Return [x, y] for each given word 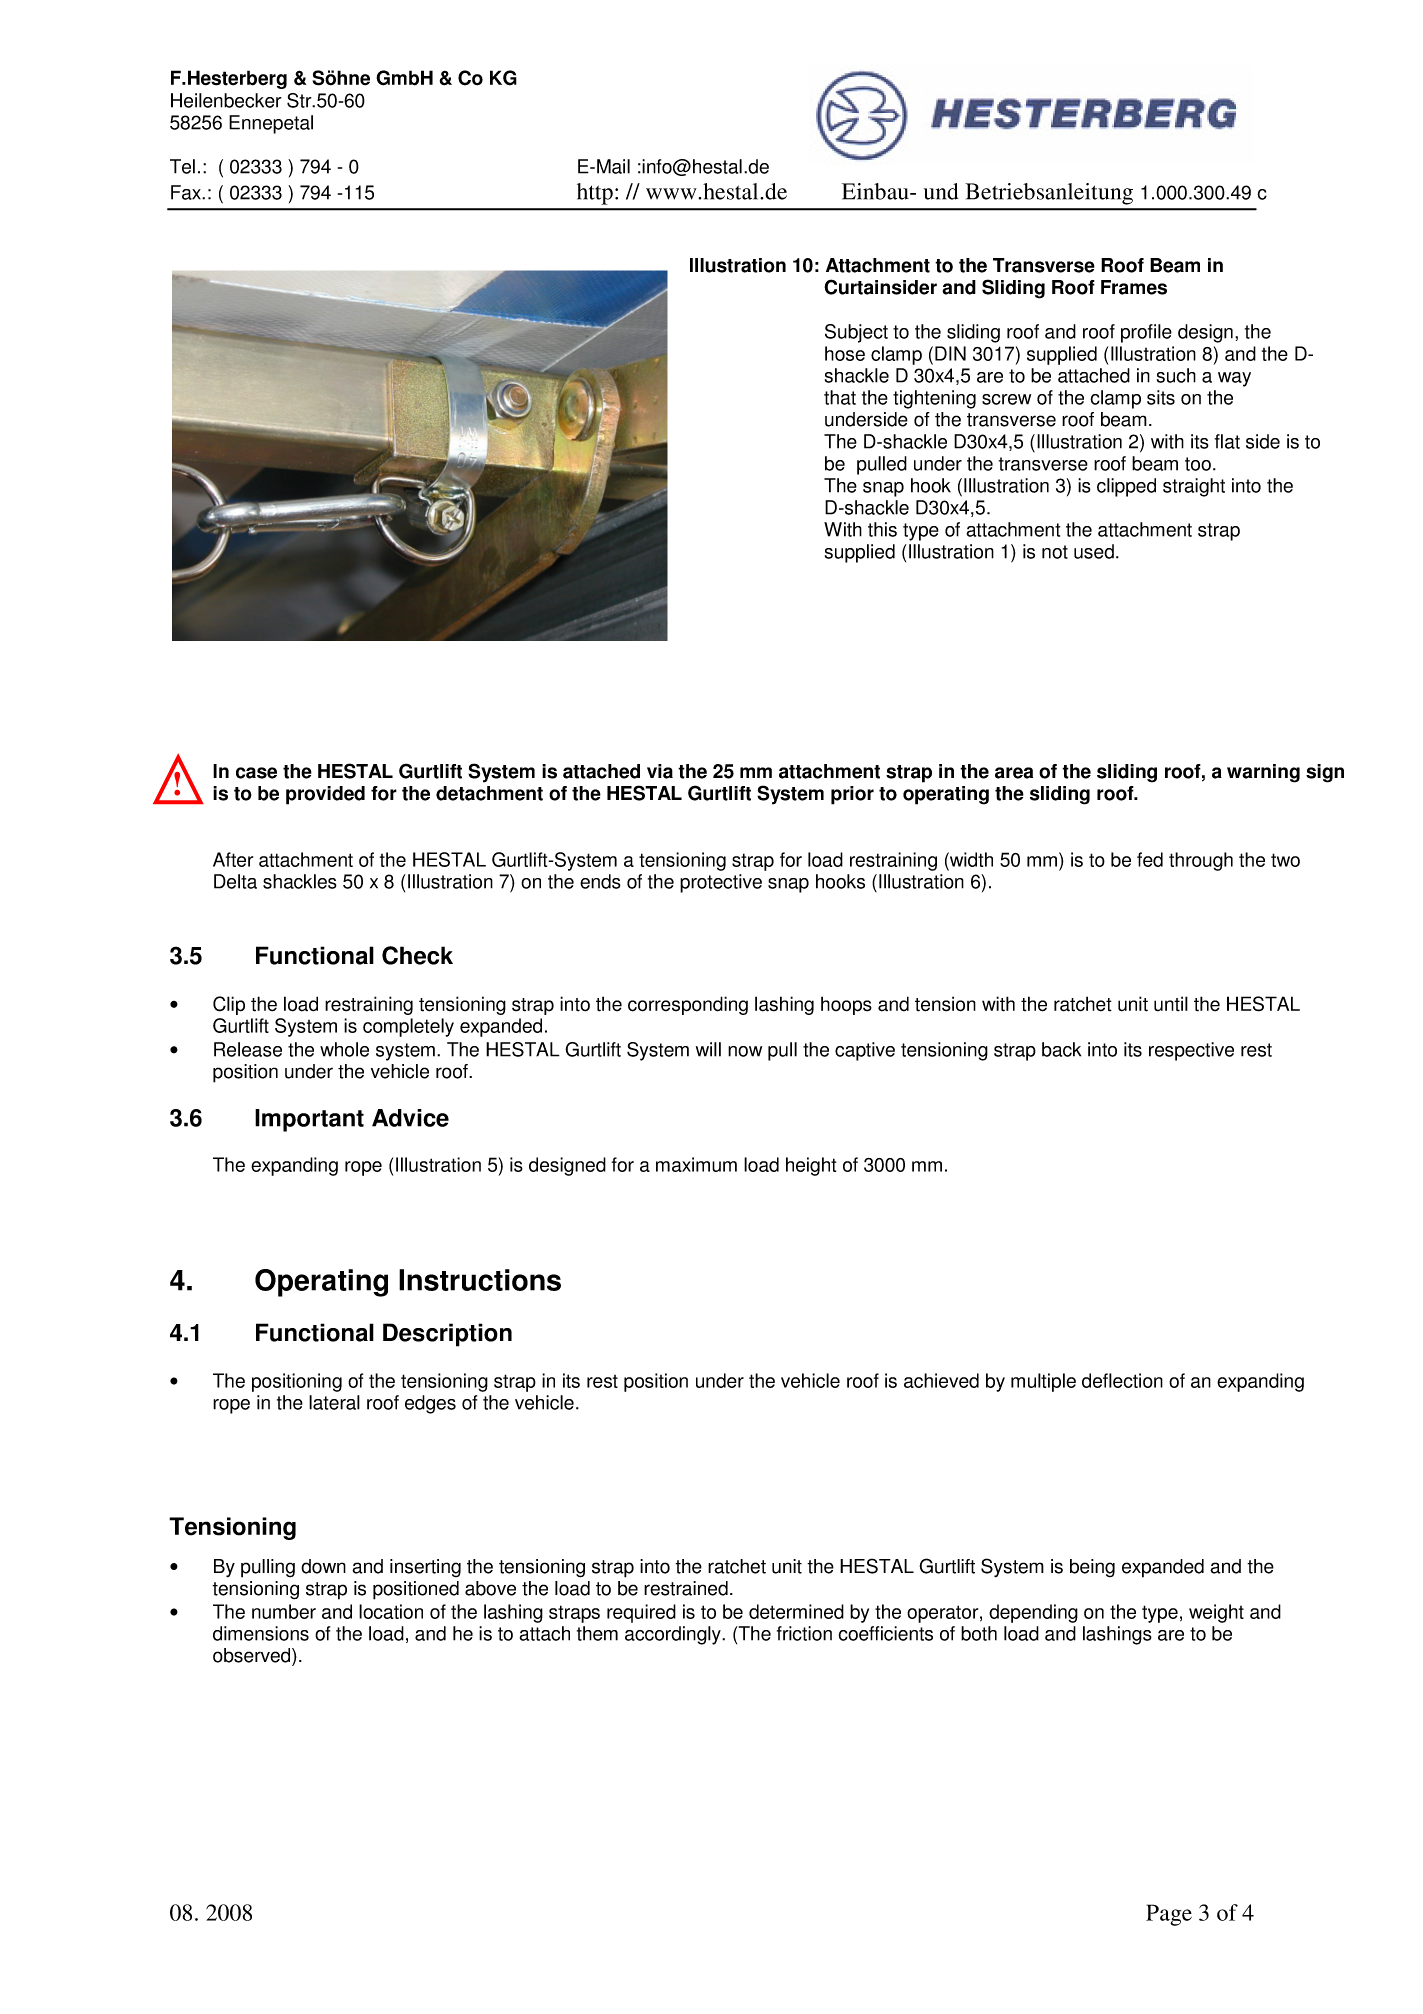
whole [344, 1049]
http [595, 194]
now [745, 1051]
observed [253, 1655]
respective [1191, 1051]
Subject [856, 333]
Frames [1134, 287]
